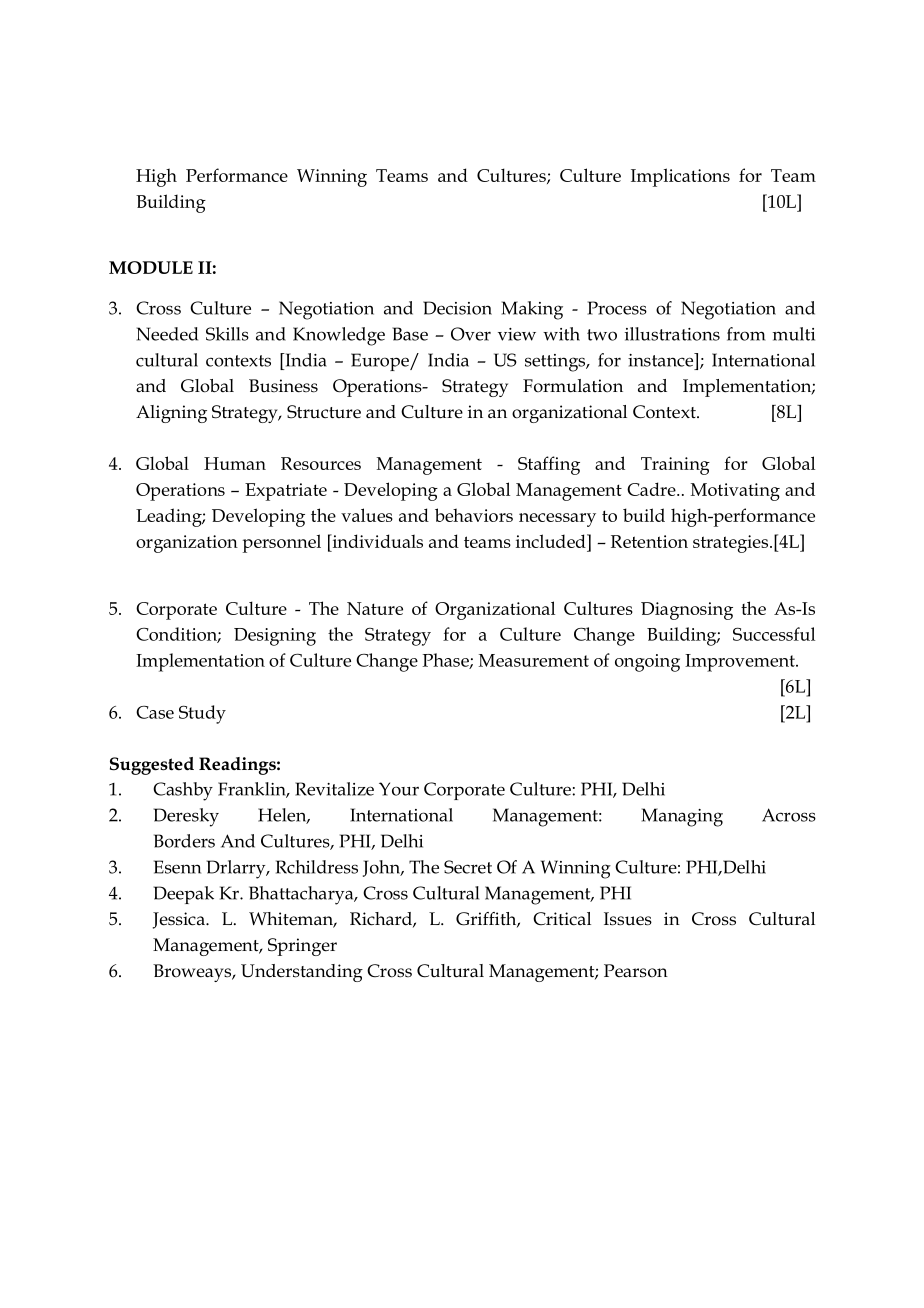  Describe the element at coordinates (180, 920) in the document. I see `Jessica` at that location.
